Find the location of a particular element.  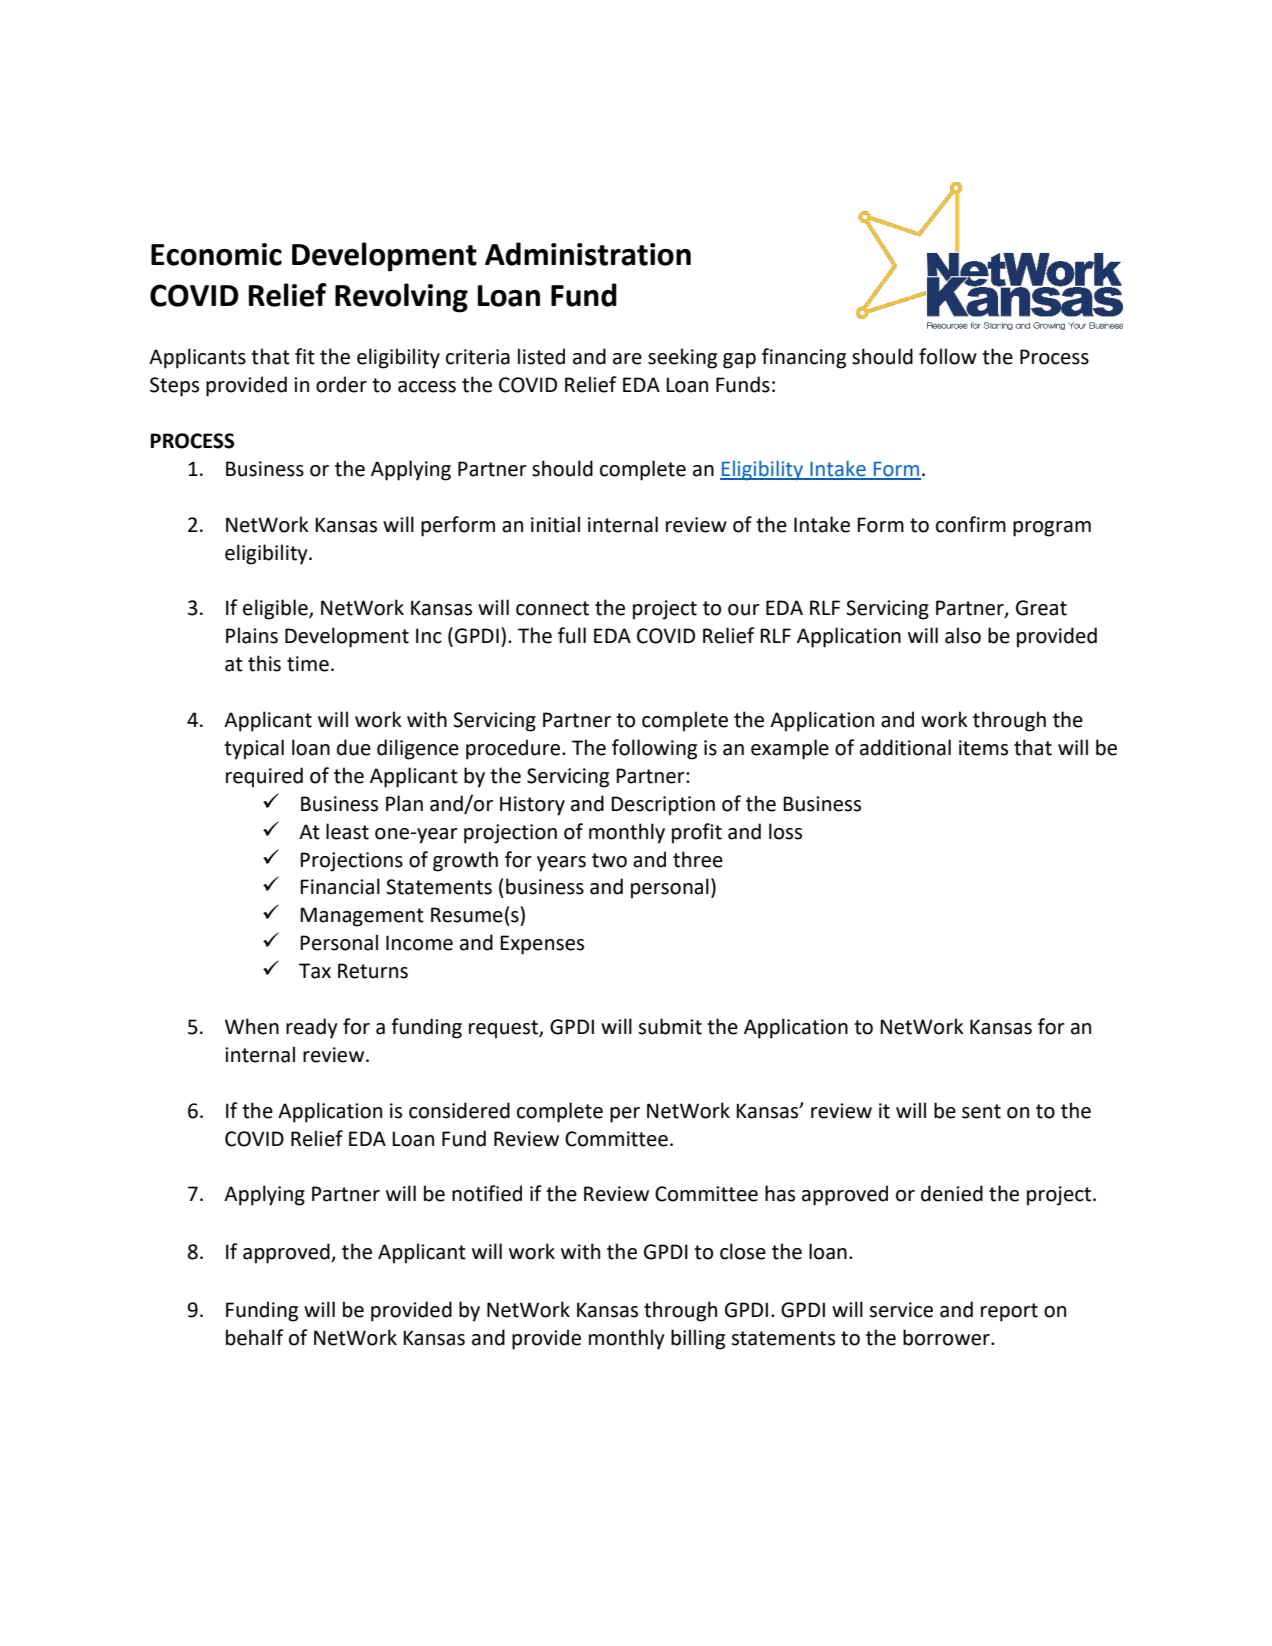

items is located at coordinates (983, 748).
